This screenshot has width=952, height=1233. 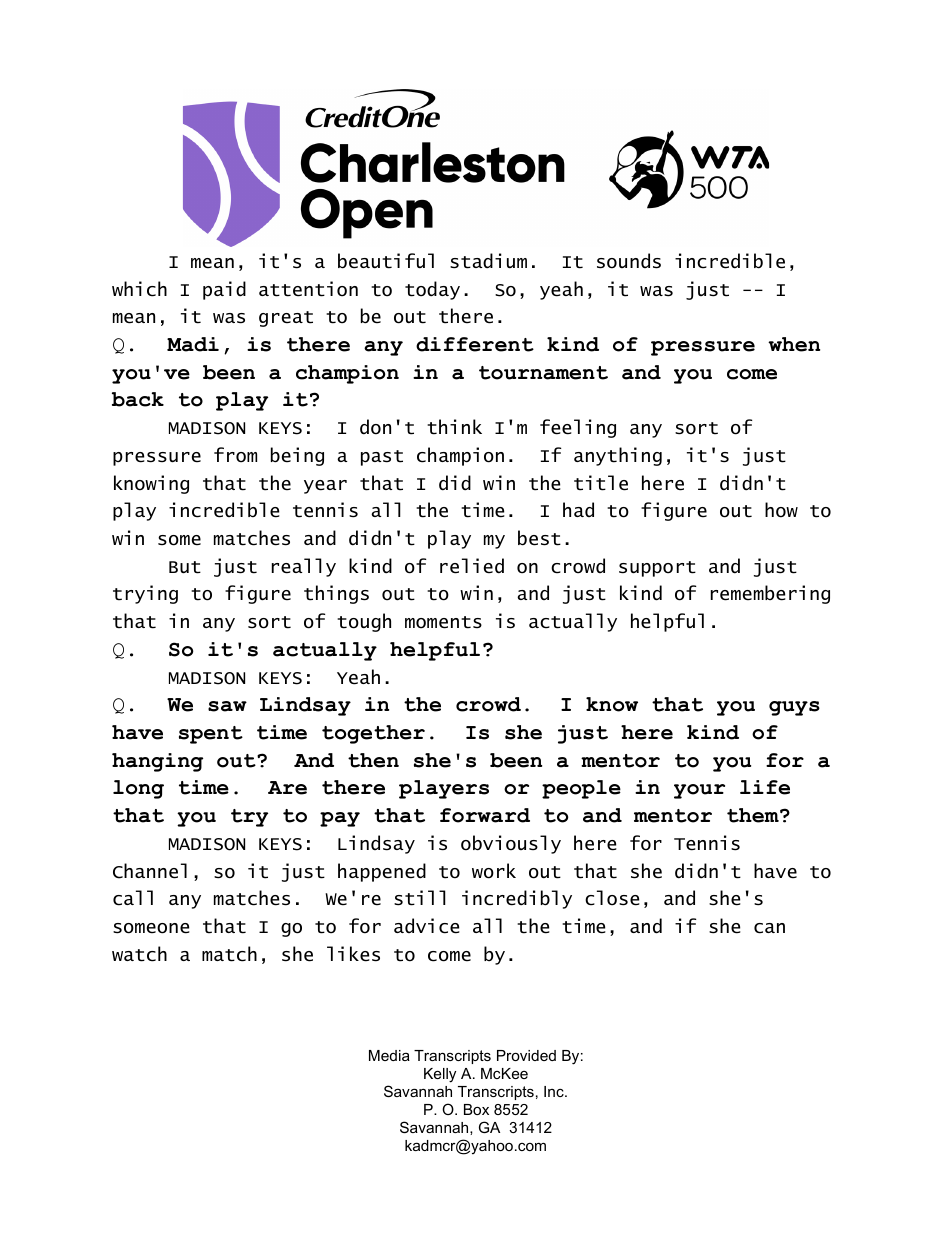 I want to click on Media, so click(x=389, y=1055).
